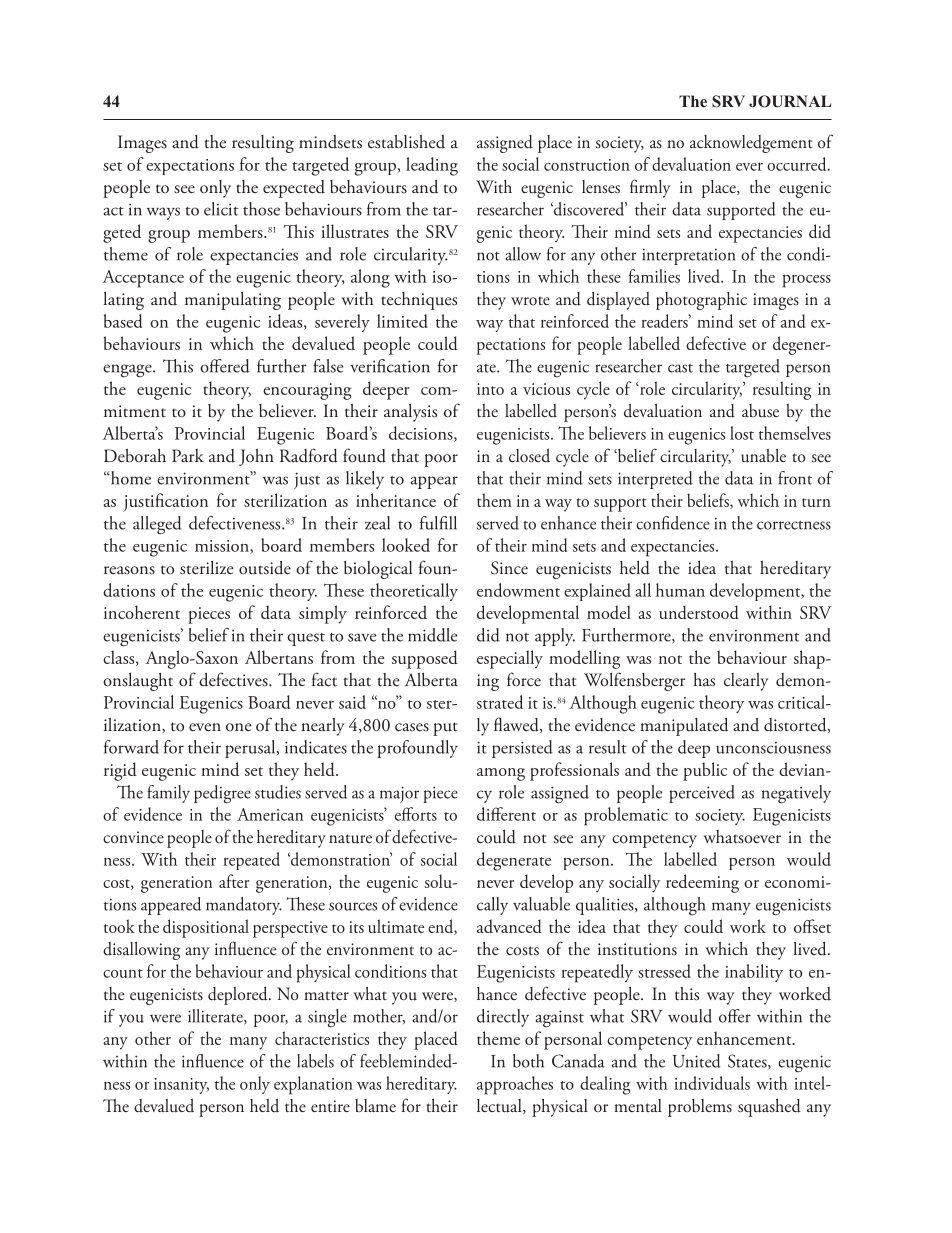  Describe the element at coordinates (515, 1085) in the screenshot. I see `approaches` at that location.
